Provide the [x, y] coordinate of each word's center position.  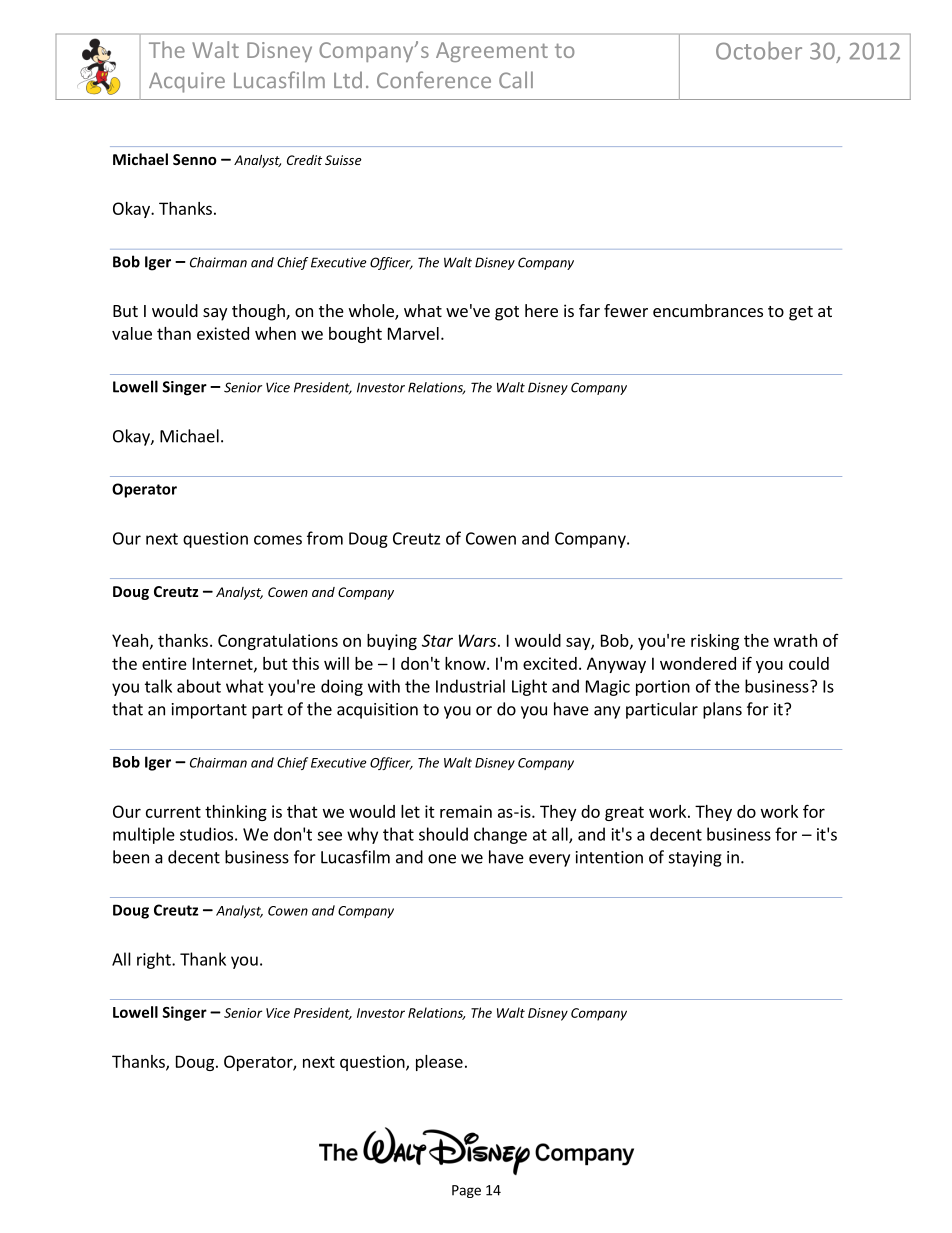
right [155, 960]
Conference [434, 79]
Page [466, 1191]
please [439, 1063]
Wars [477, 640]
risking [715, 642]
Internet [224, 664]
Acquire [187, 82]
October [759, 50]
